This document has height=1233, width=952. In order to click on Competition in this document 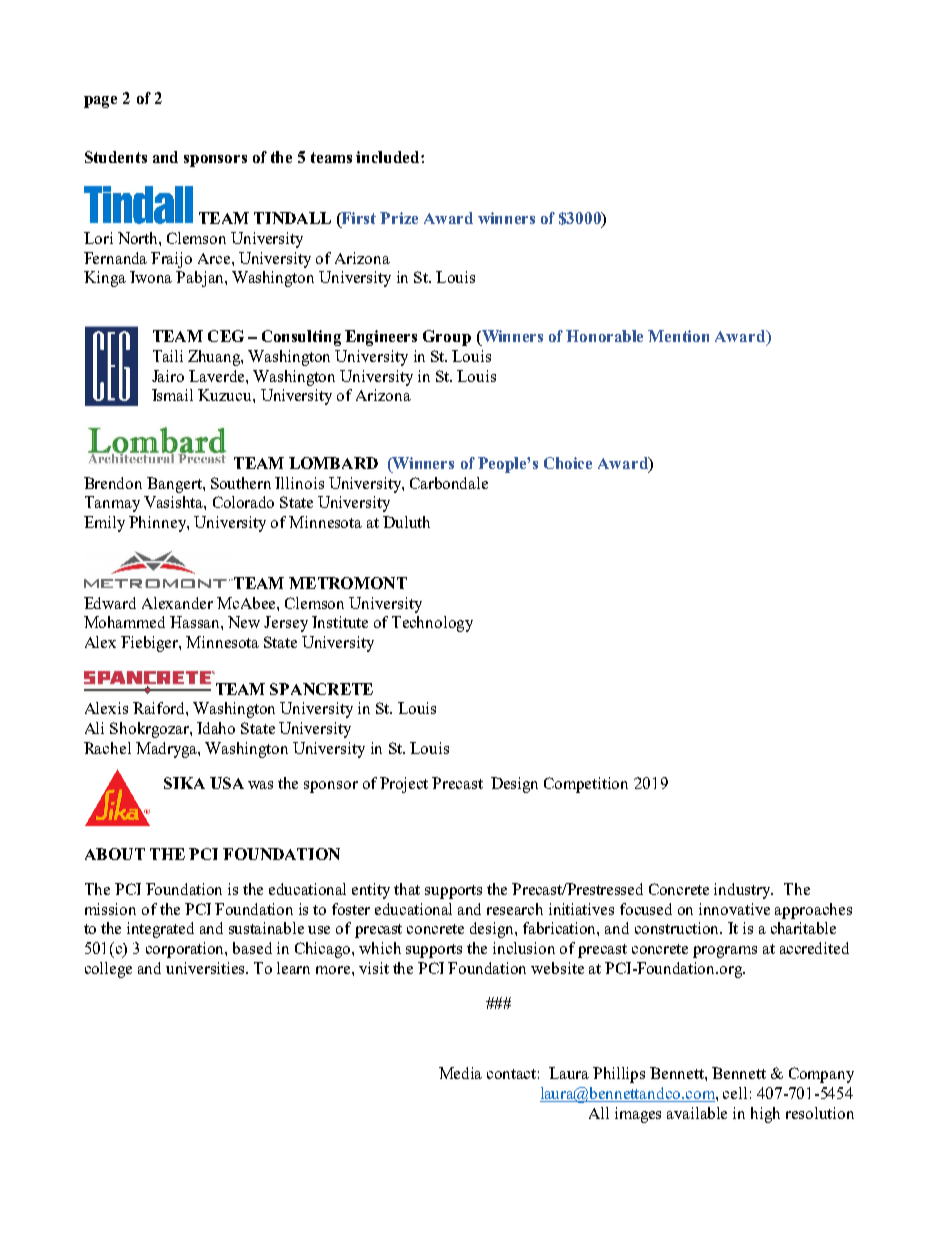, I will do `click(586, 785)`.
